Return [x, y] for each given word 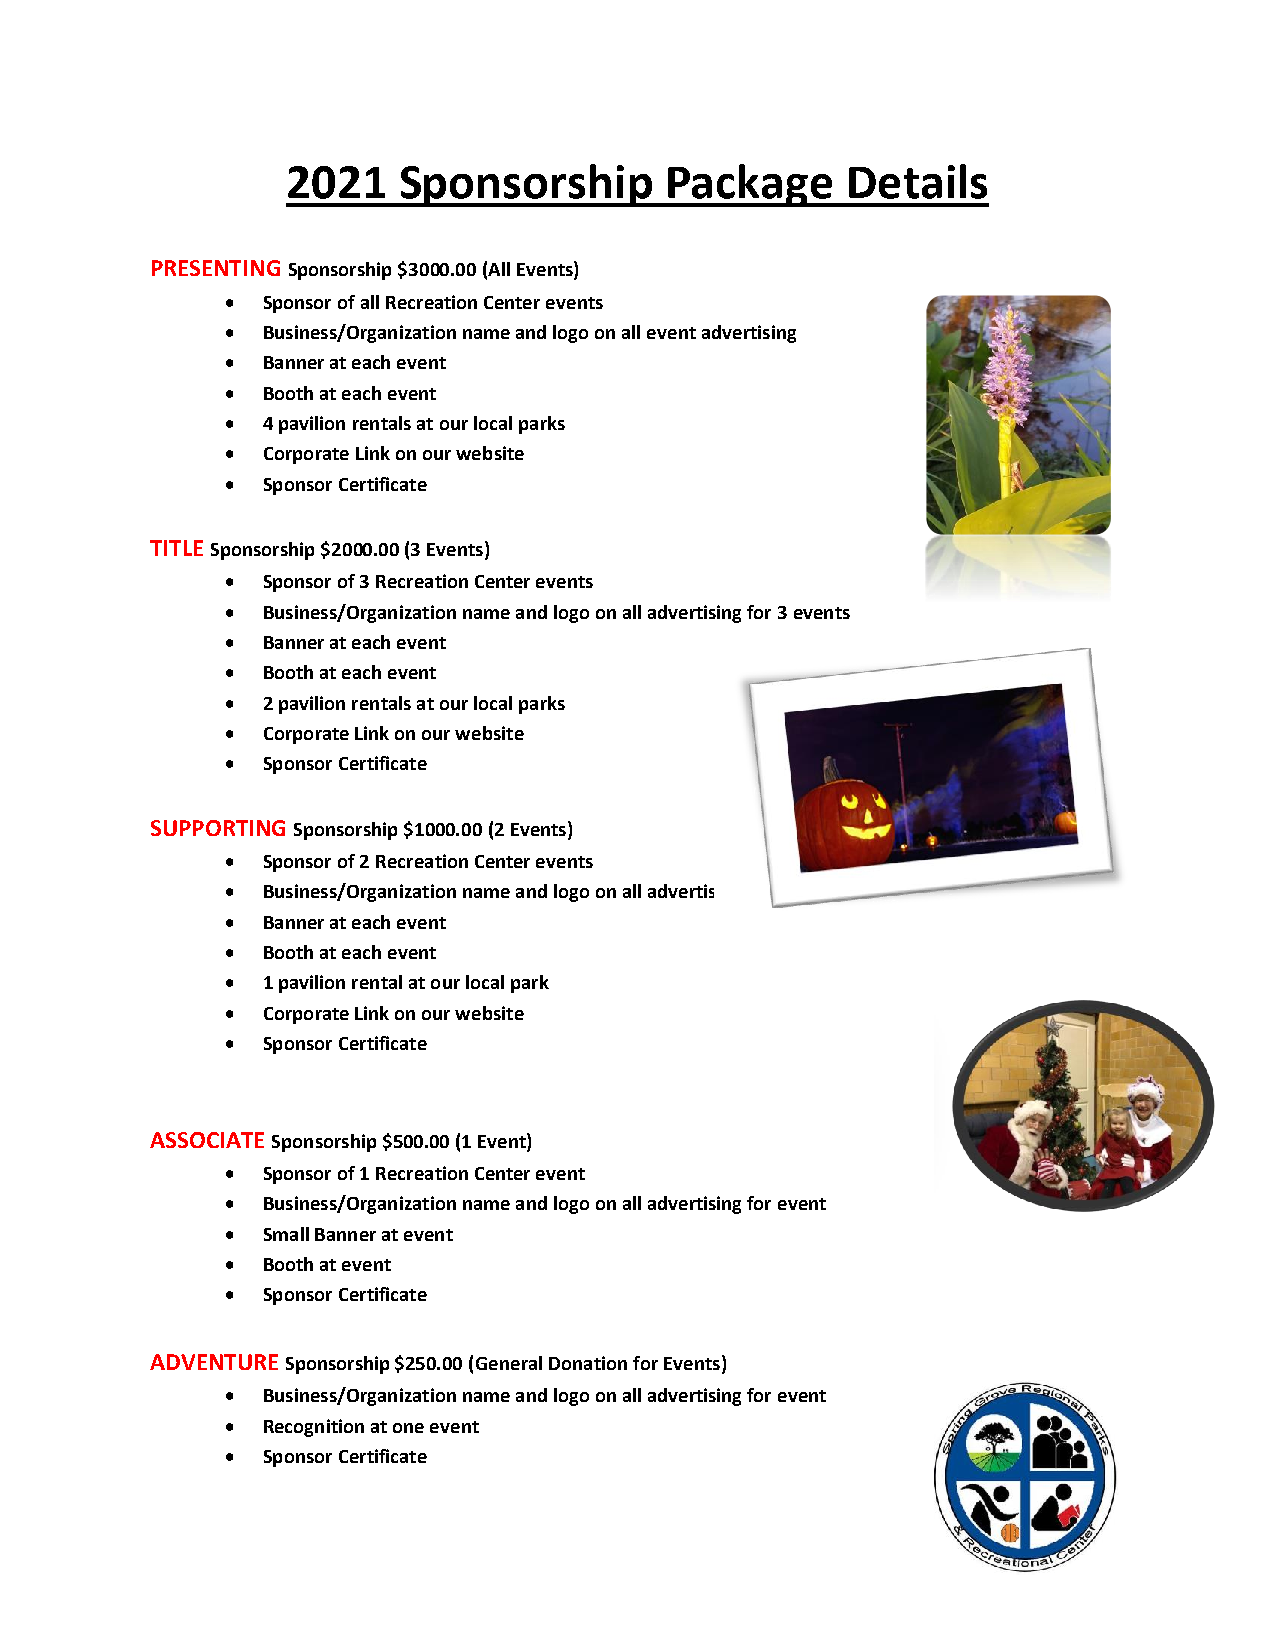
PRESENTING [216, 268]
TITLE [176, 548]
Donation [588, 1363]
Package [750, 185]
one [408, 1428]
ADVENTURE [214, 1362]
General [509, 1363]
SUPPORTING [218, 828]
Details [918, 181]
